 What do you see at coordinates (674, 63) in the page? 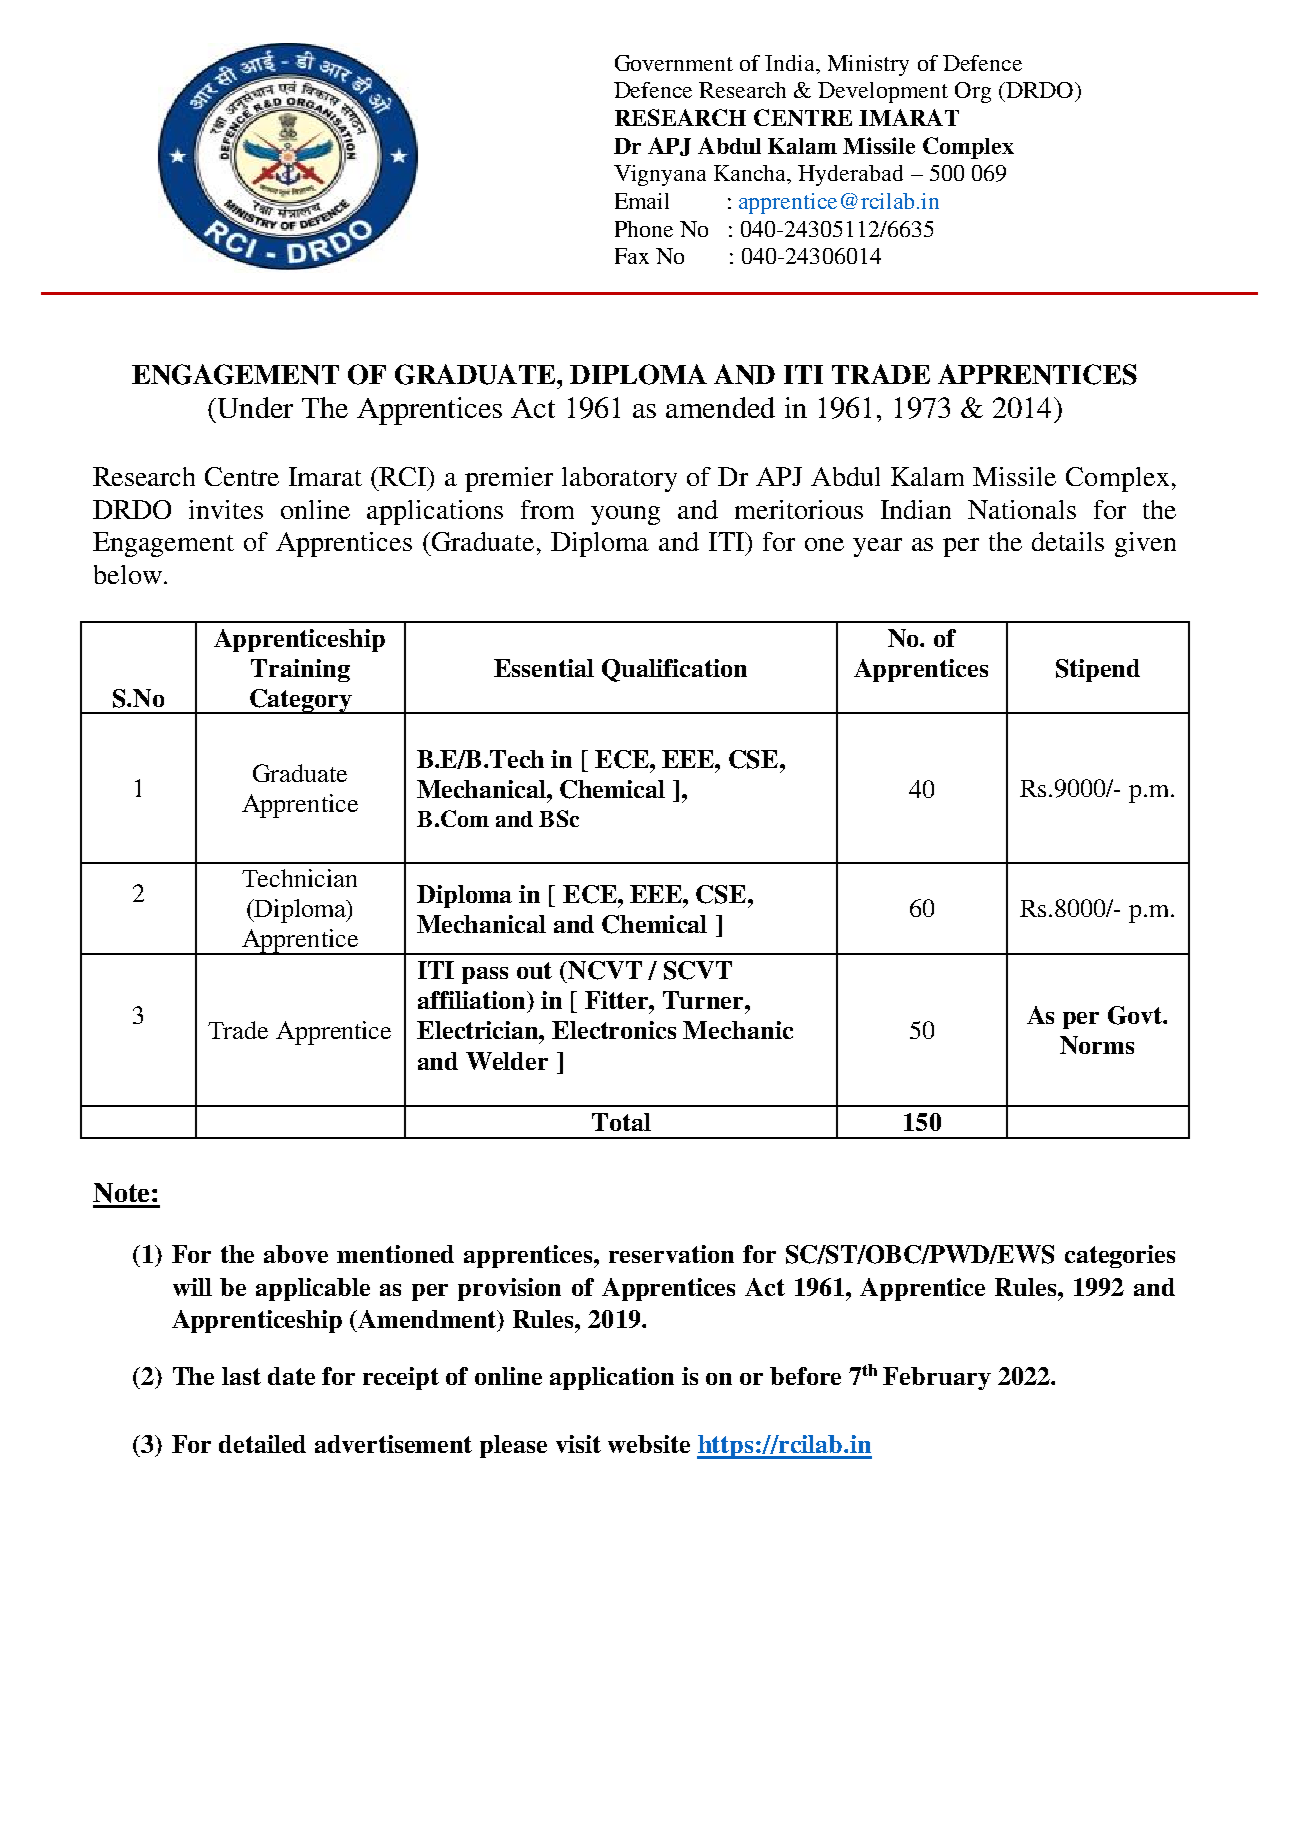
I see `Government` at bounding box center [674, 63].
